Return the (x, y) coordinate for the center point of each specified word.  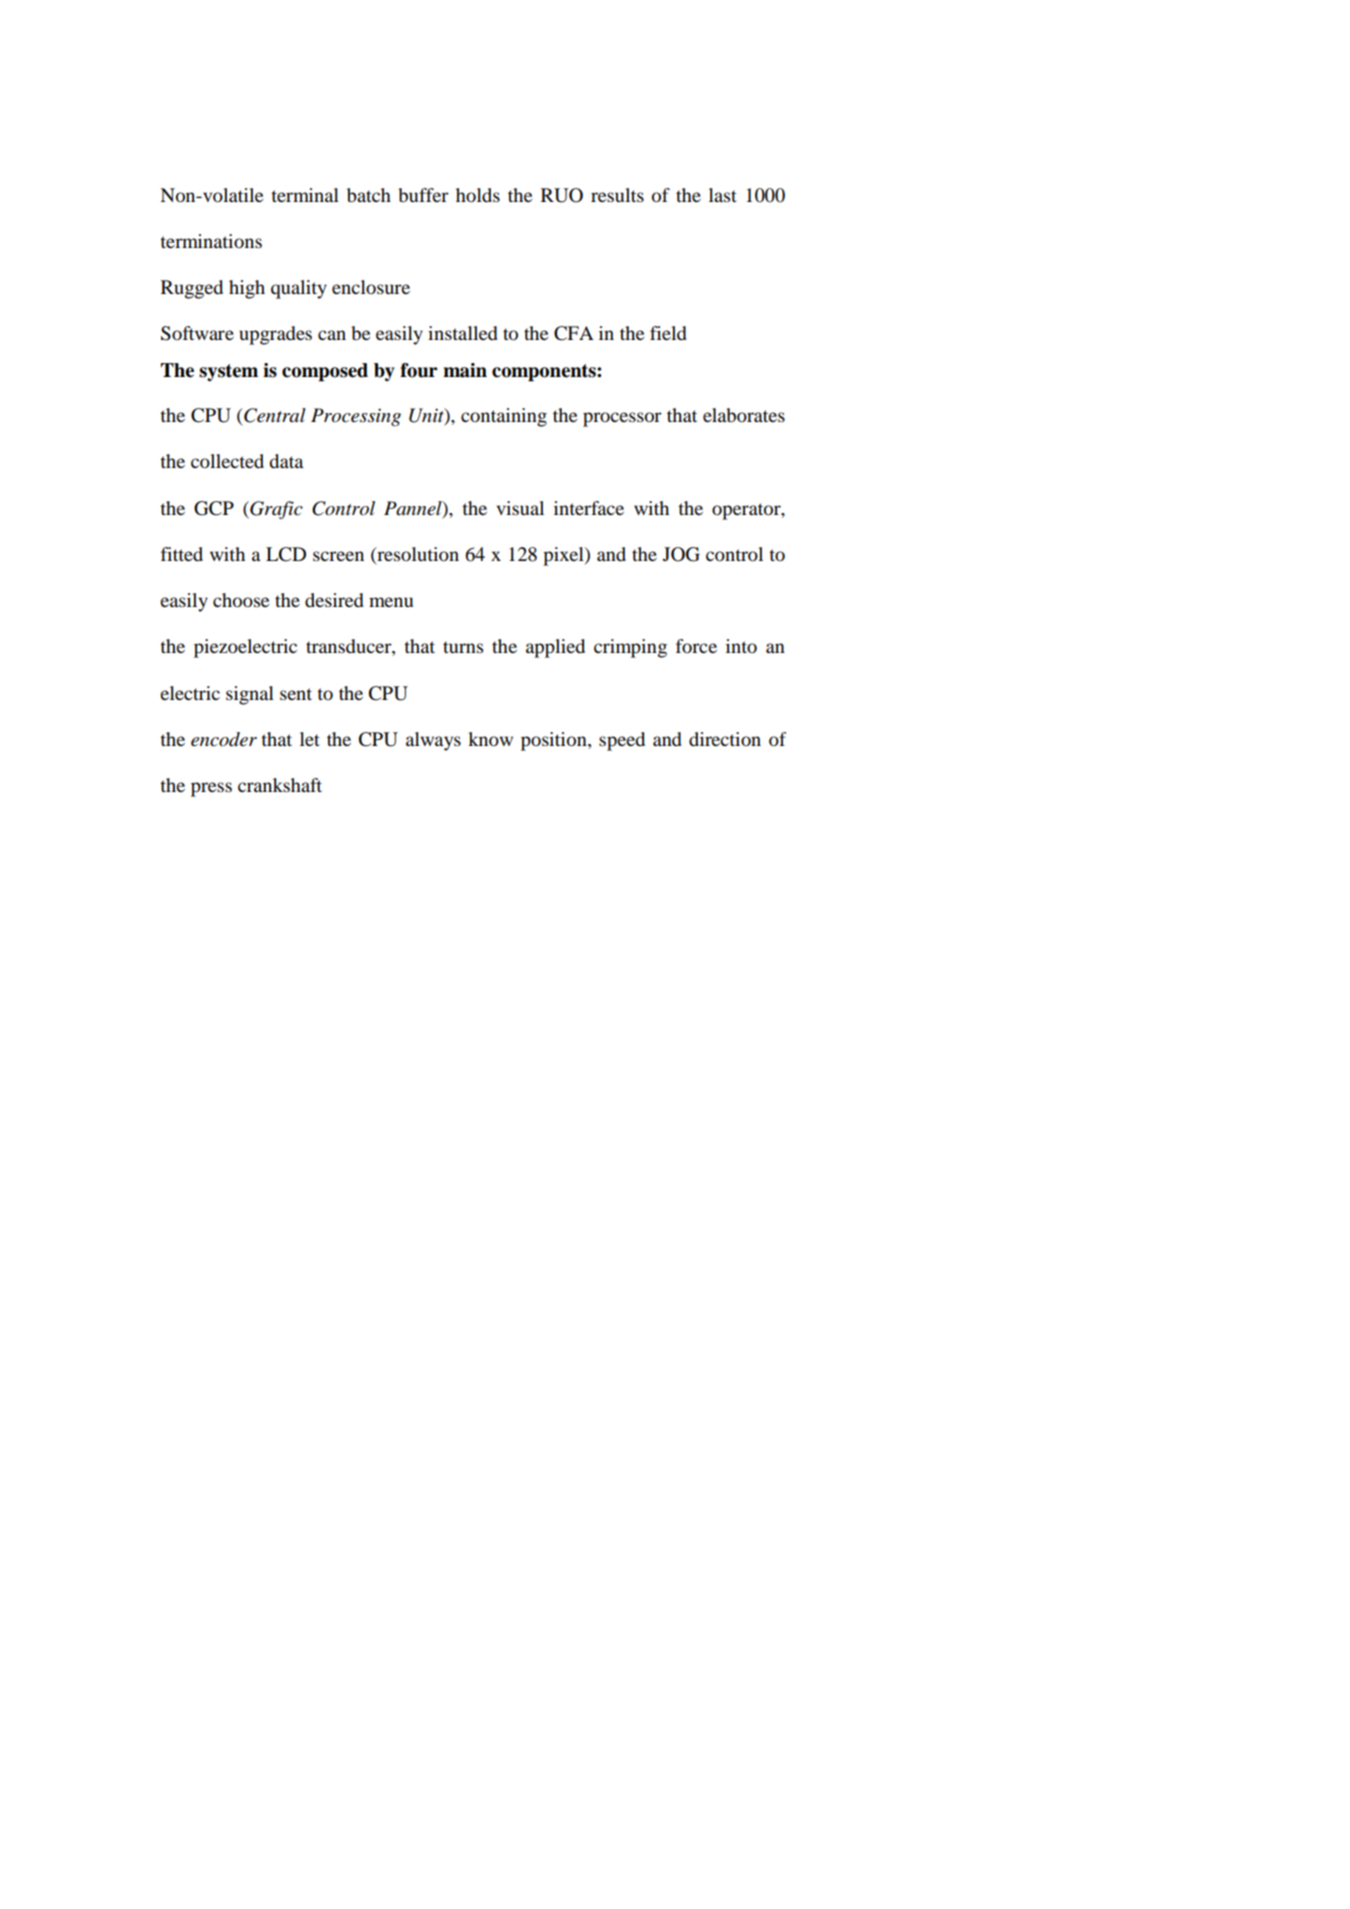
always (433, 741)
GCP (214, 508)
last (723, 195)
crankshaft (280, 785)
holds (478, 195)
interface (589, 508)
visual (520, 508)
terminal (305, 195)
